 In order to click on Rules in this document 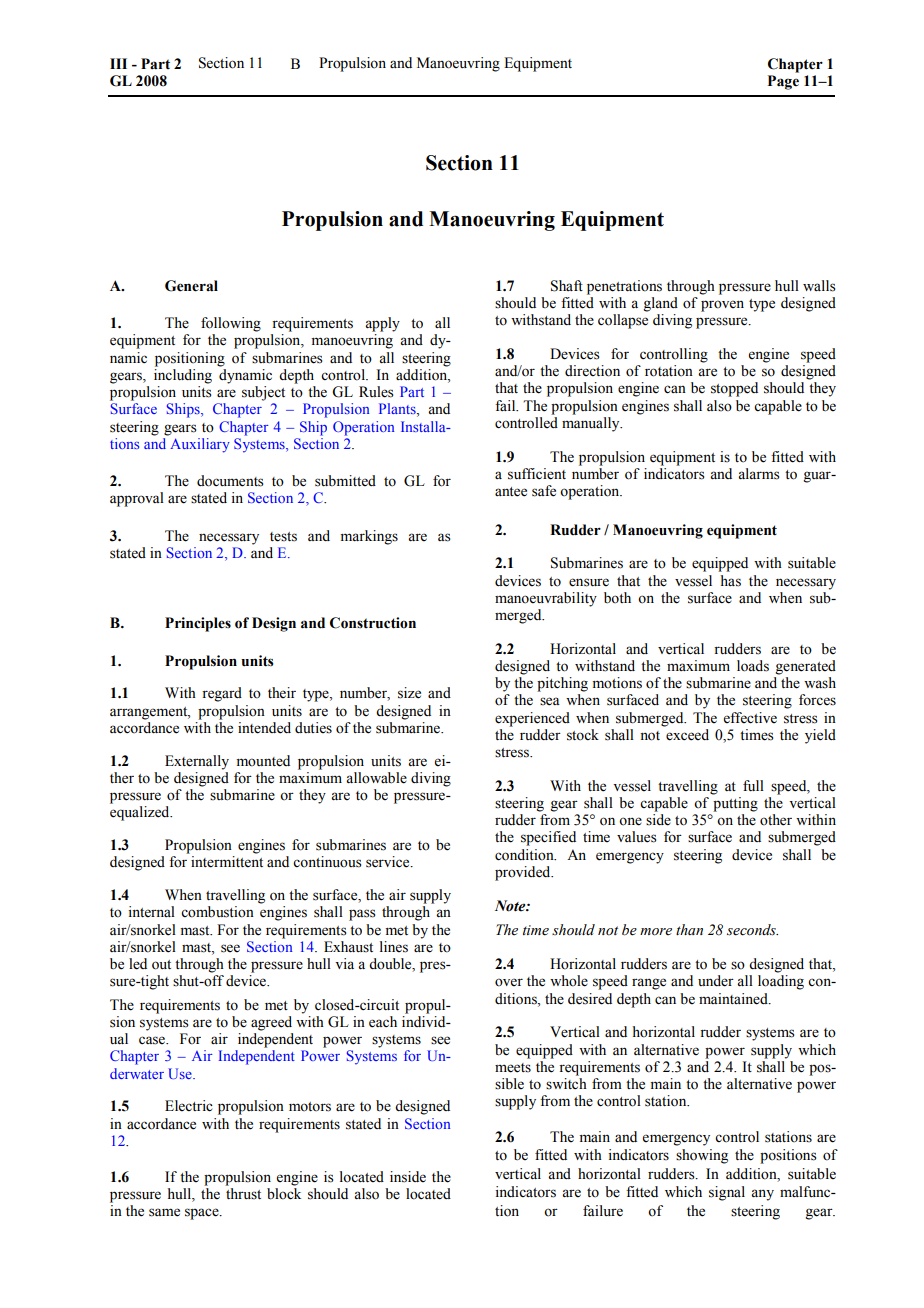, I will do `click(376, 392)`.
